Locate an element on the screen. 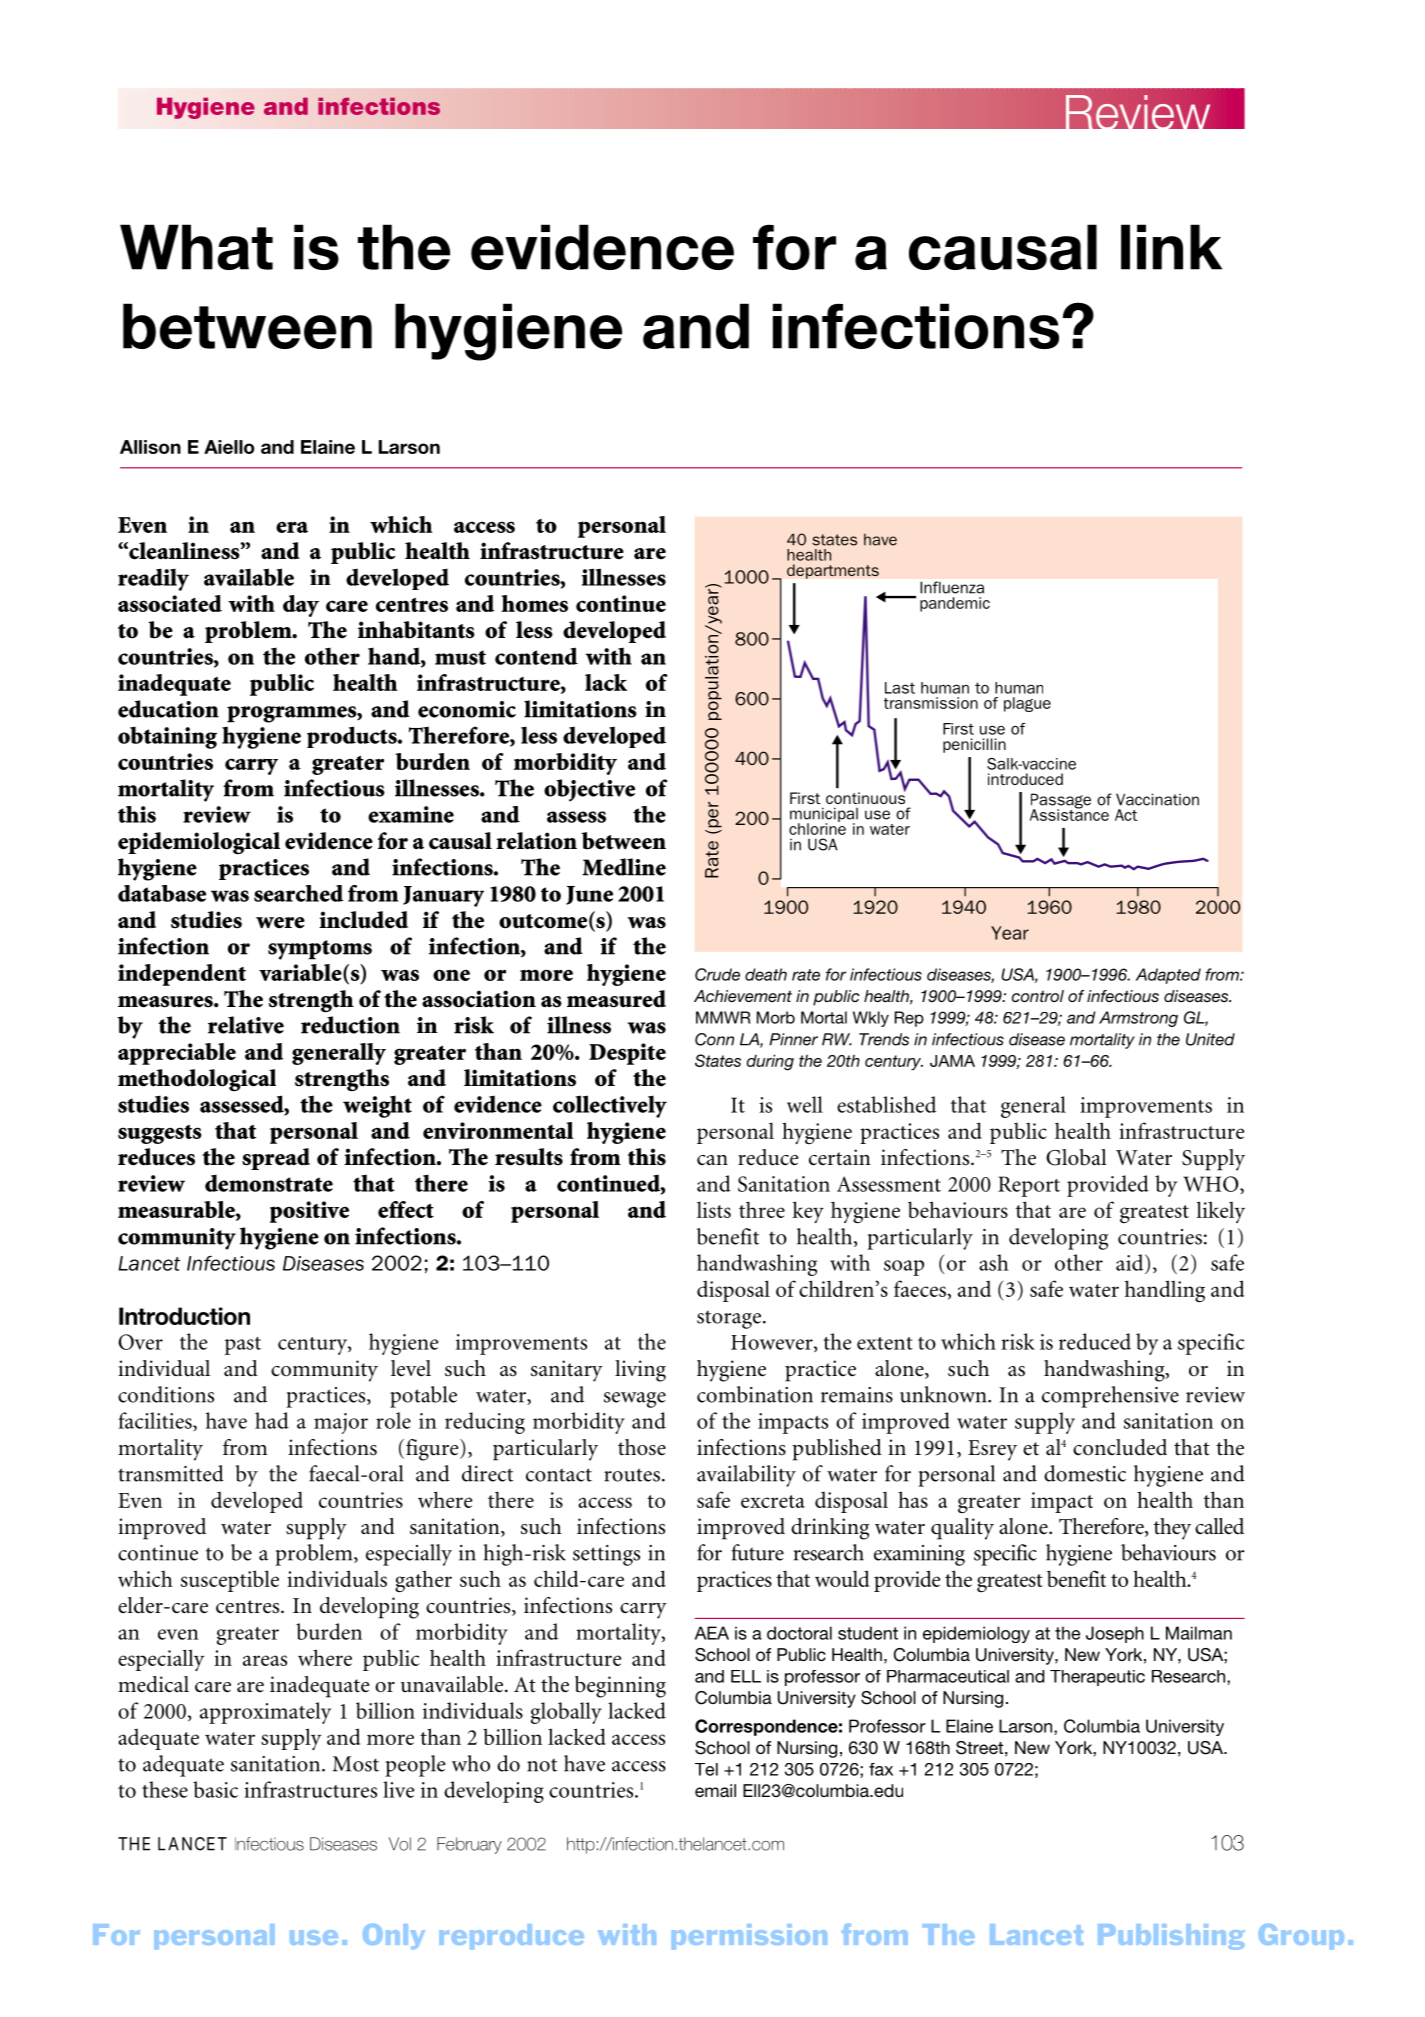 Image resolution: width=1425 pixels, height=2017 pixels. during is located at coordinates (770, 1062).
